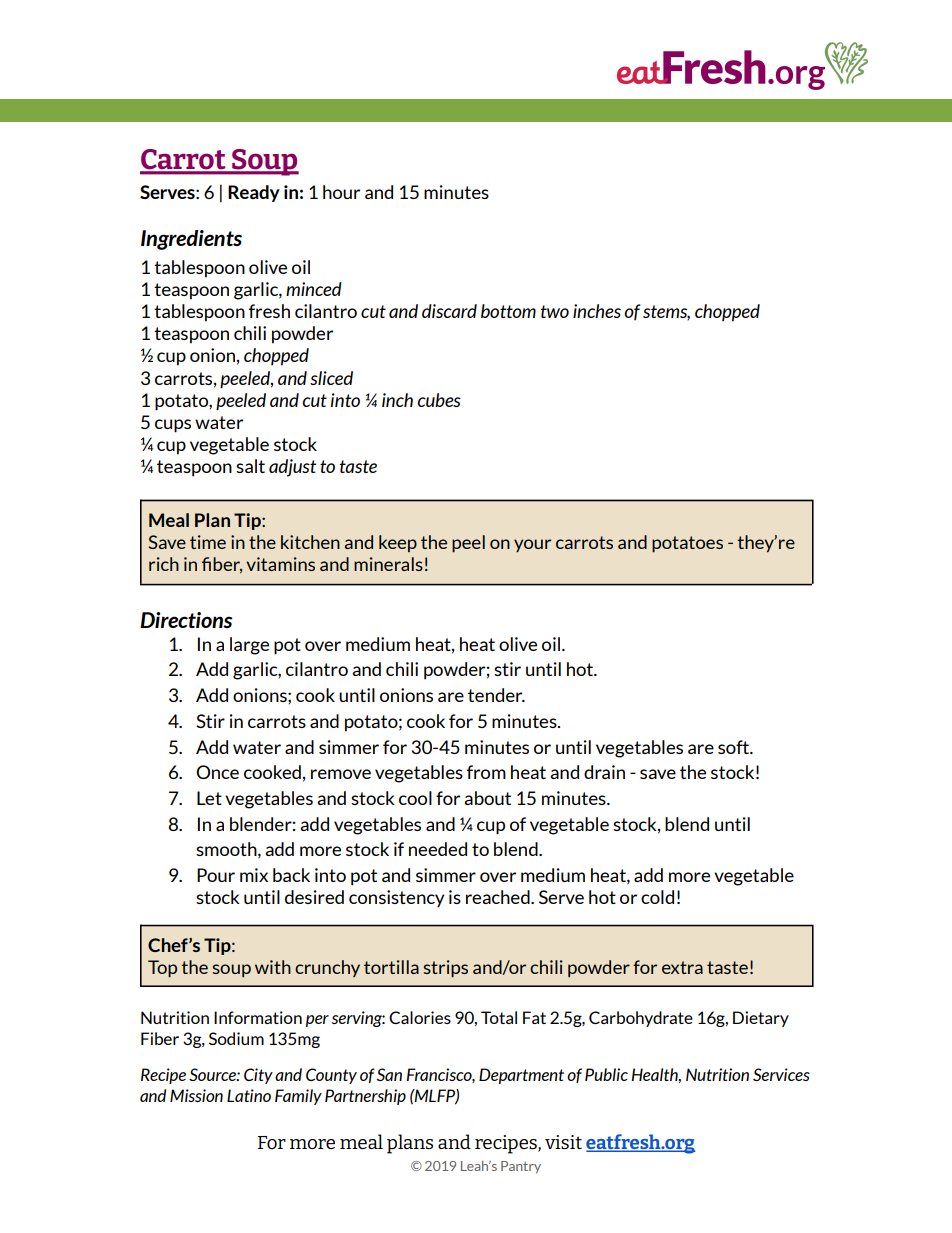 This page has height=1233, width=952. I want to click on Pantry, so click(521, 1167).
